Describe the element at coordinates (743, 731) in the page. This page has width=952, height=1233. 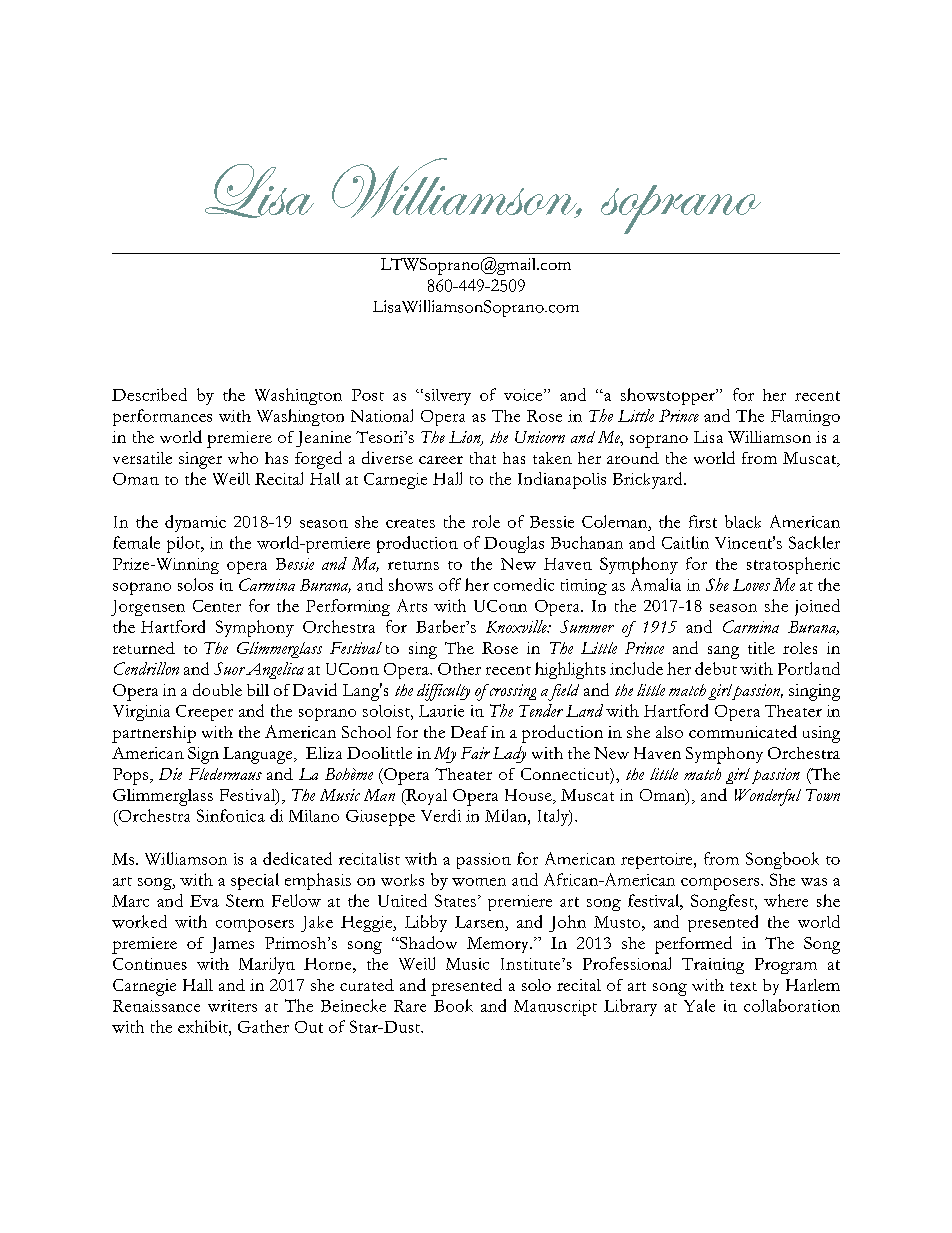
I see `communicated` at that location.
